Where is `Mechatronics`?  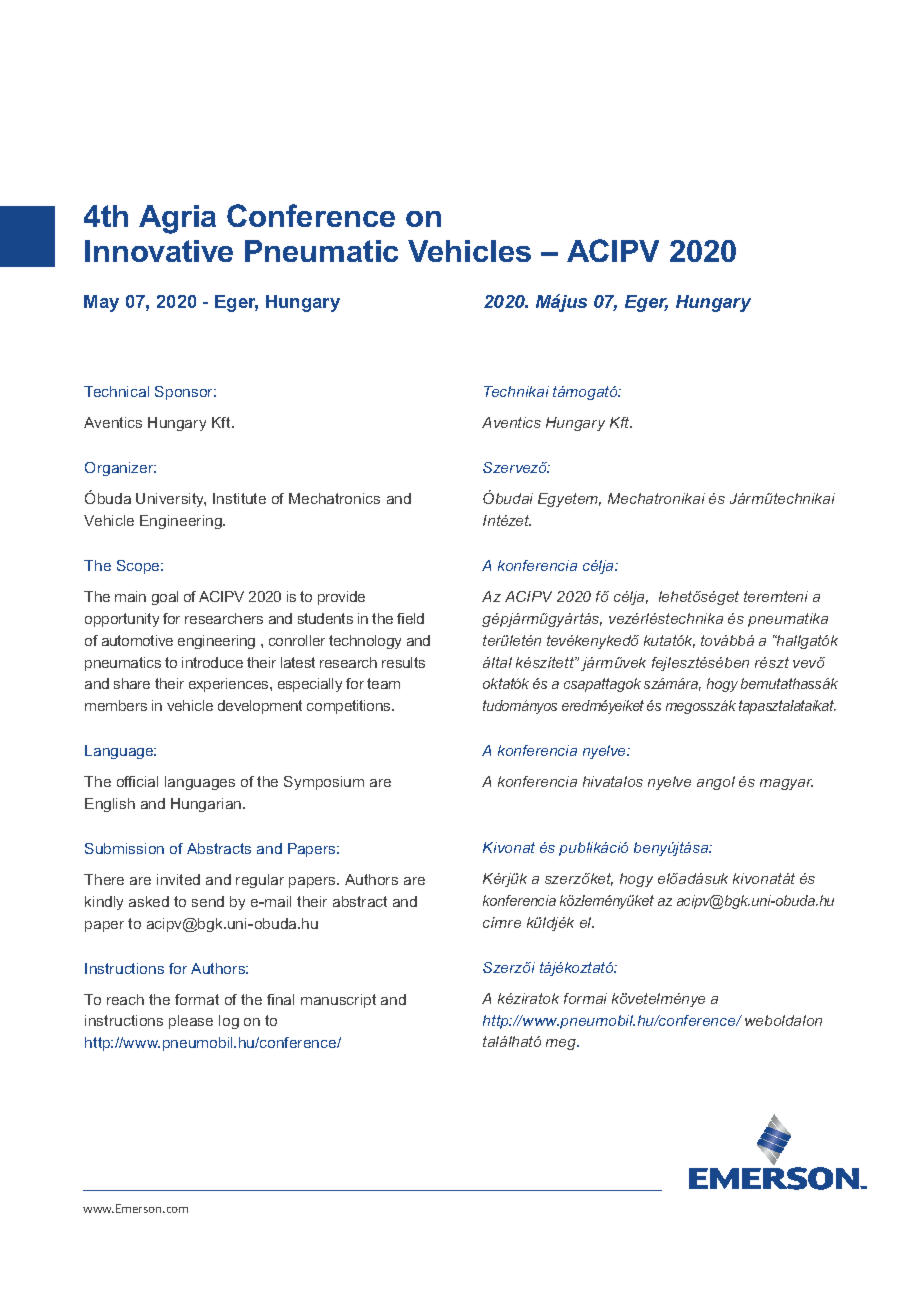 Mechatronics is located at coordinates (334, 498).
